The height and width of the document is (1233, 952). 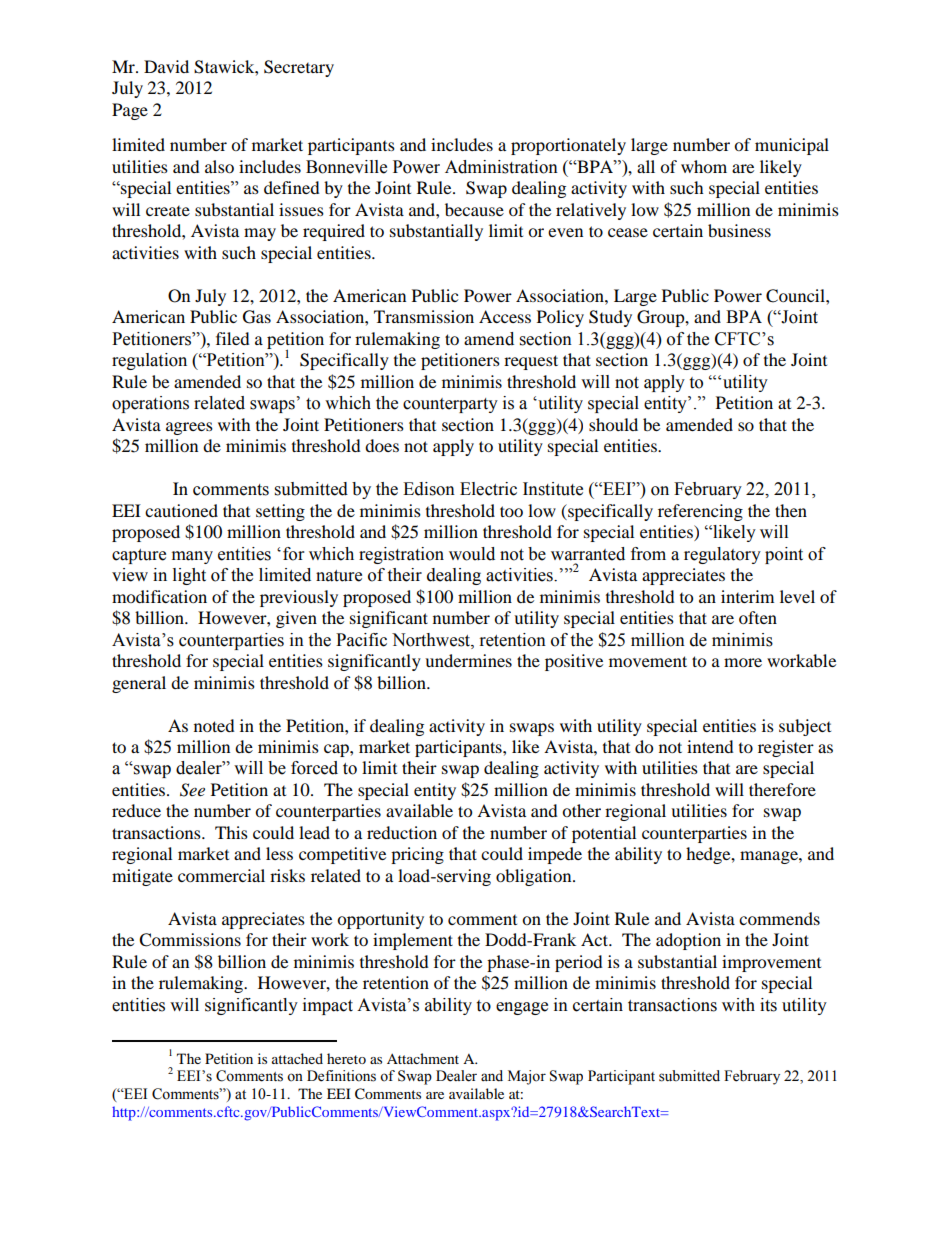 What do you see at coordinates (501, 167) in the document?
I see `Administration` at bounding box center [501, 167].
